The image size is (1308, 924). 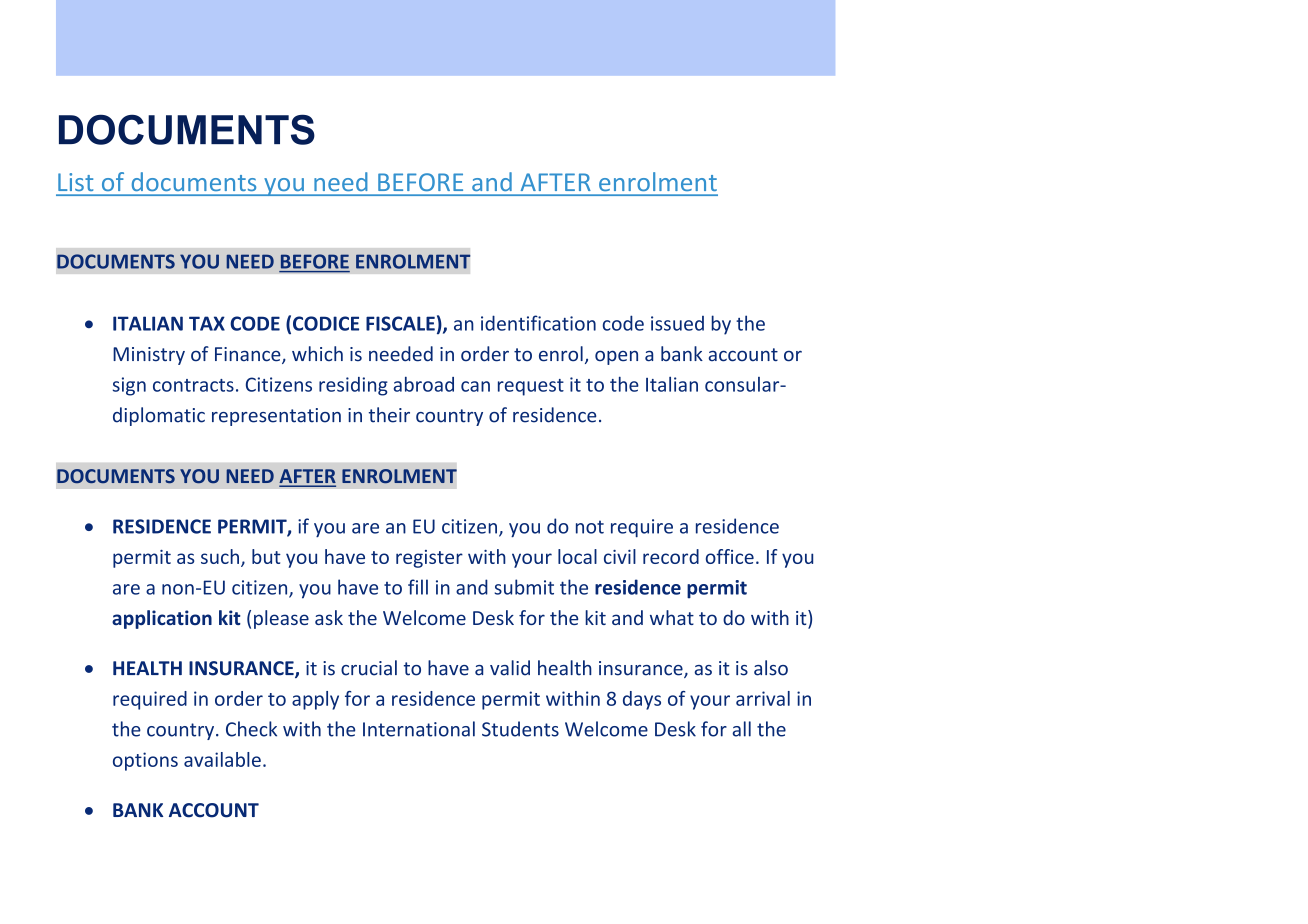 What do you see at coordinates (677, 323) in the screenshot?
I see `issued` at bounding box center [677, 323].
